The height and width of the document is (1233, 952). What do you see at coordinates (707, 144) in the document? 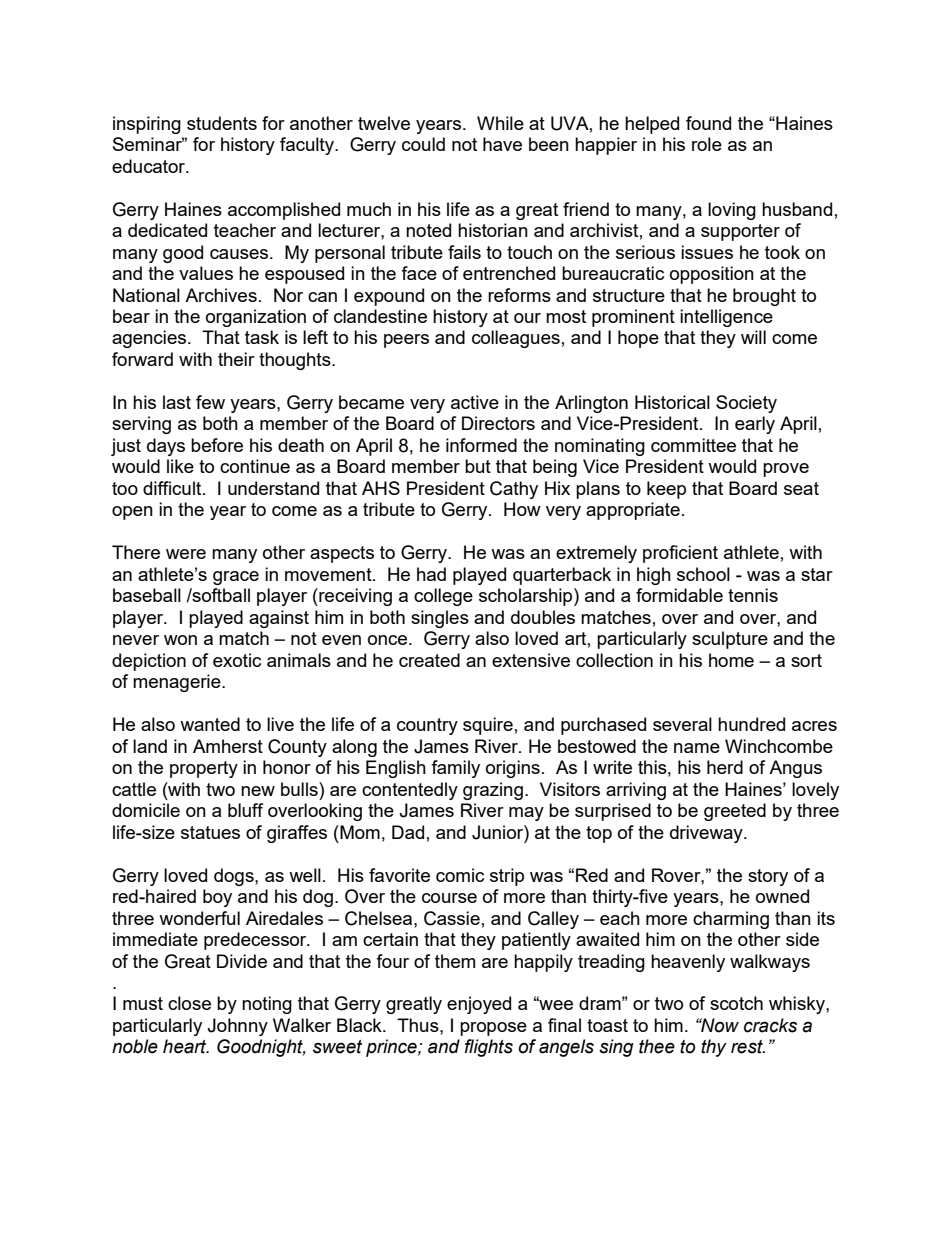
I see `role` at bounding box center [707, 144].
